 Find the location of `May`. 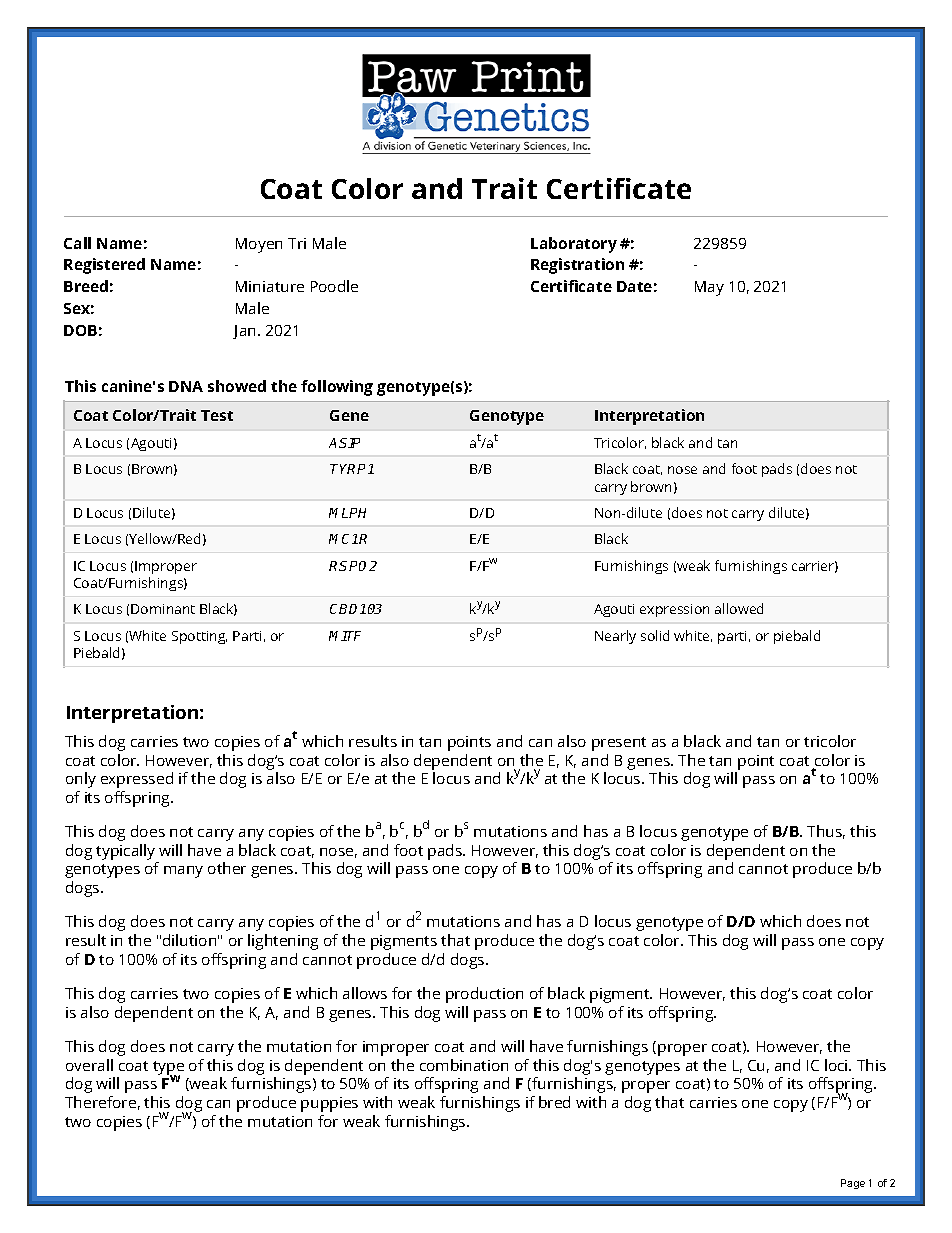

May is located at coordinates (709, 288).
